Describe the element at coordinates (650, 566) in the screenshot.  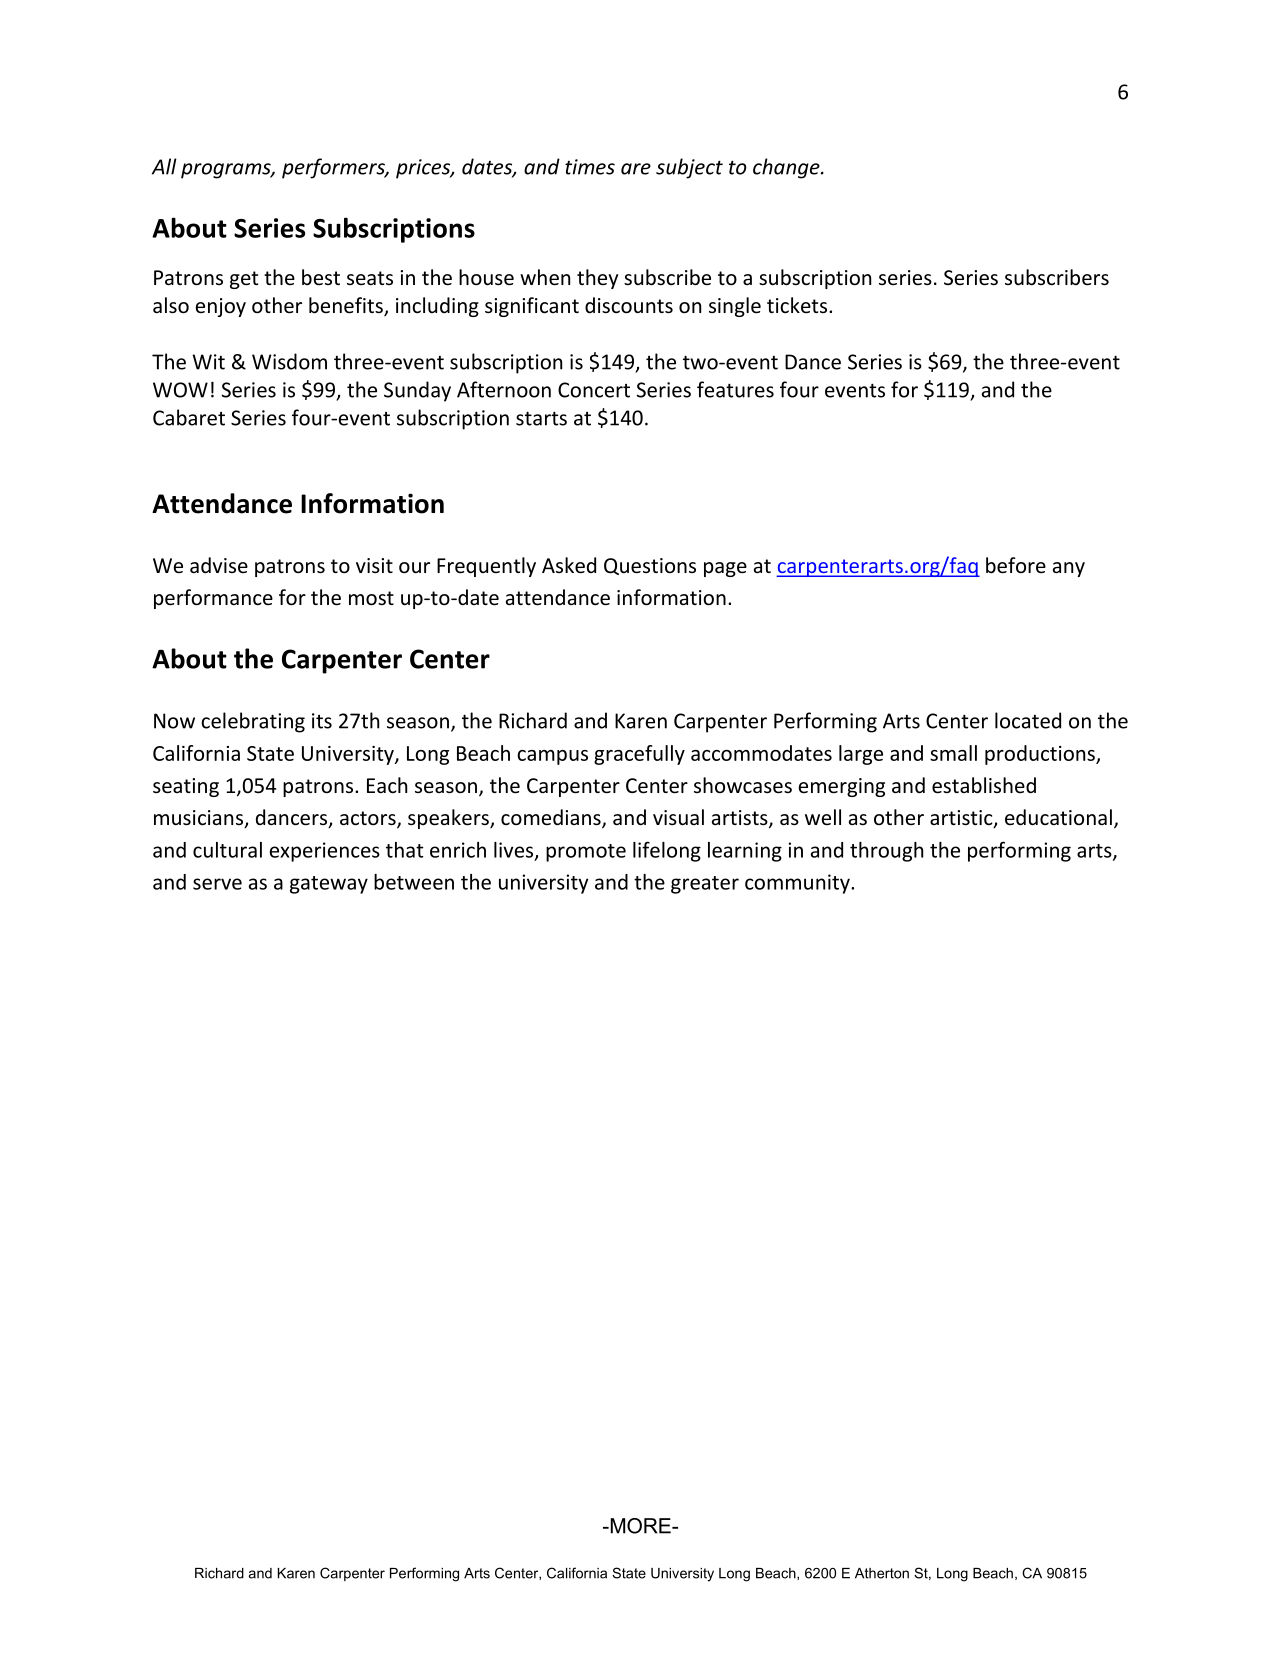
I see `Questions` at that location.
